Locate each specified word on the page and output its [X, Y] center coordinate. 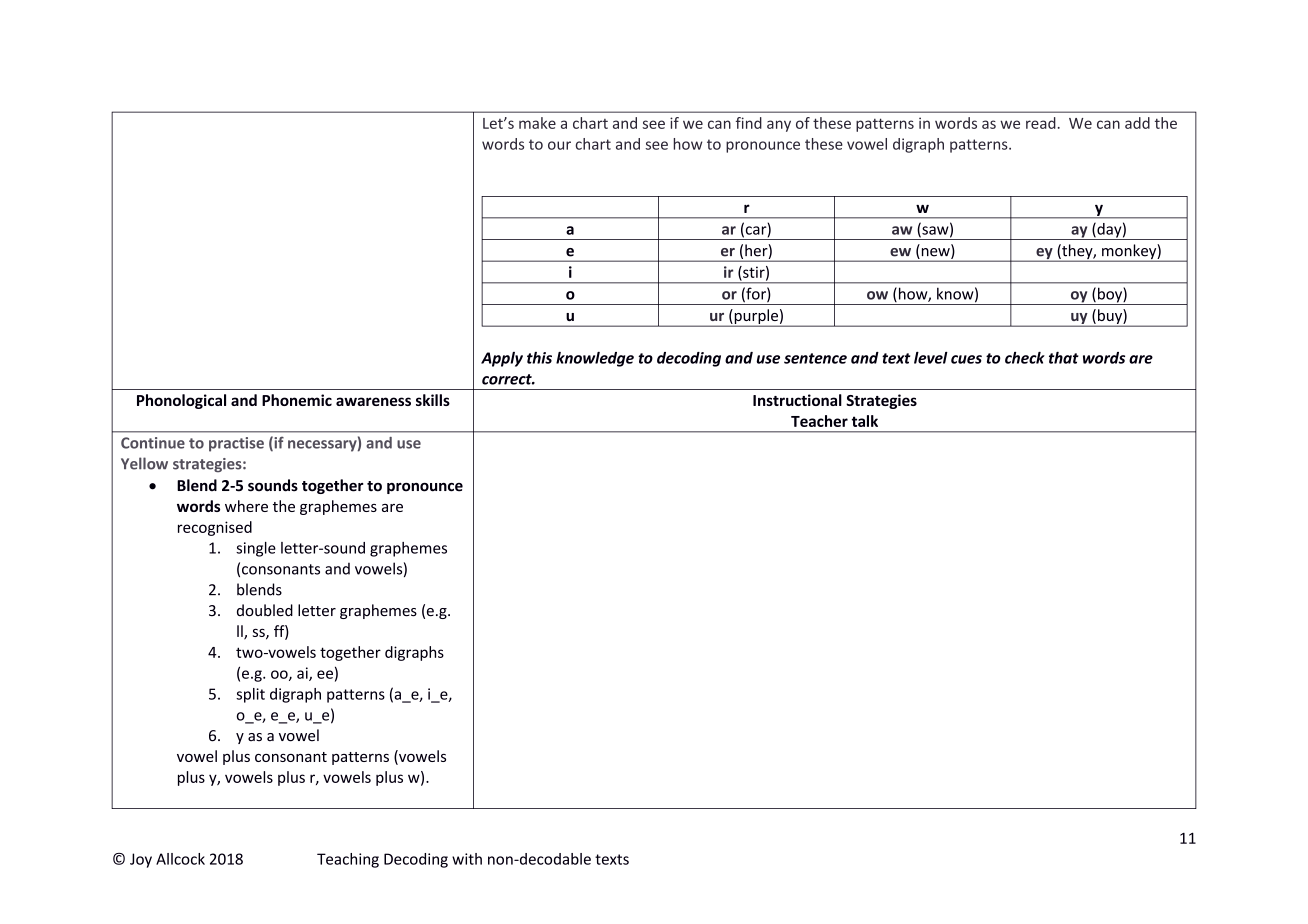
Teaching [348, 860]
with [467, 859]
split [250, 695]
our [559, 145]
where [246, 506]
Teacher [819, 421]
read [1041, 123]
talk [865, 421]
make [537, 123]
